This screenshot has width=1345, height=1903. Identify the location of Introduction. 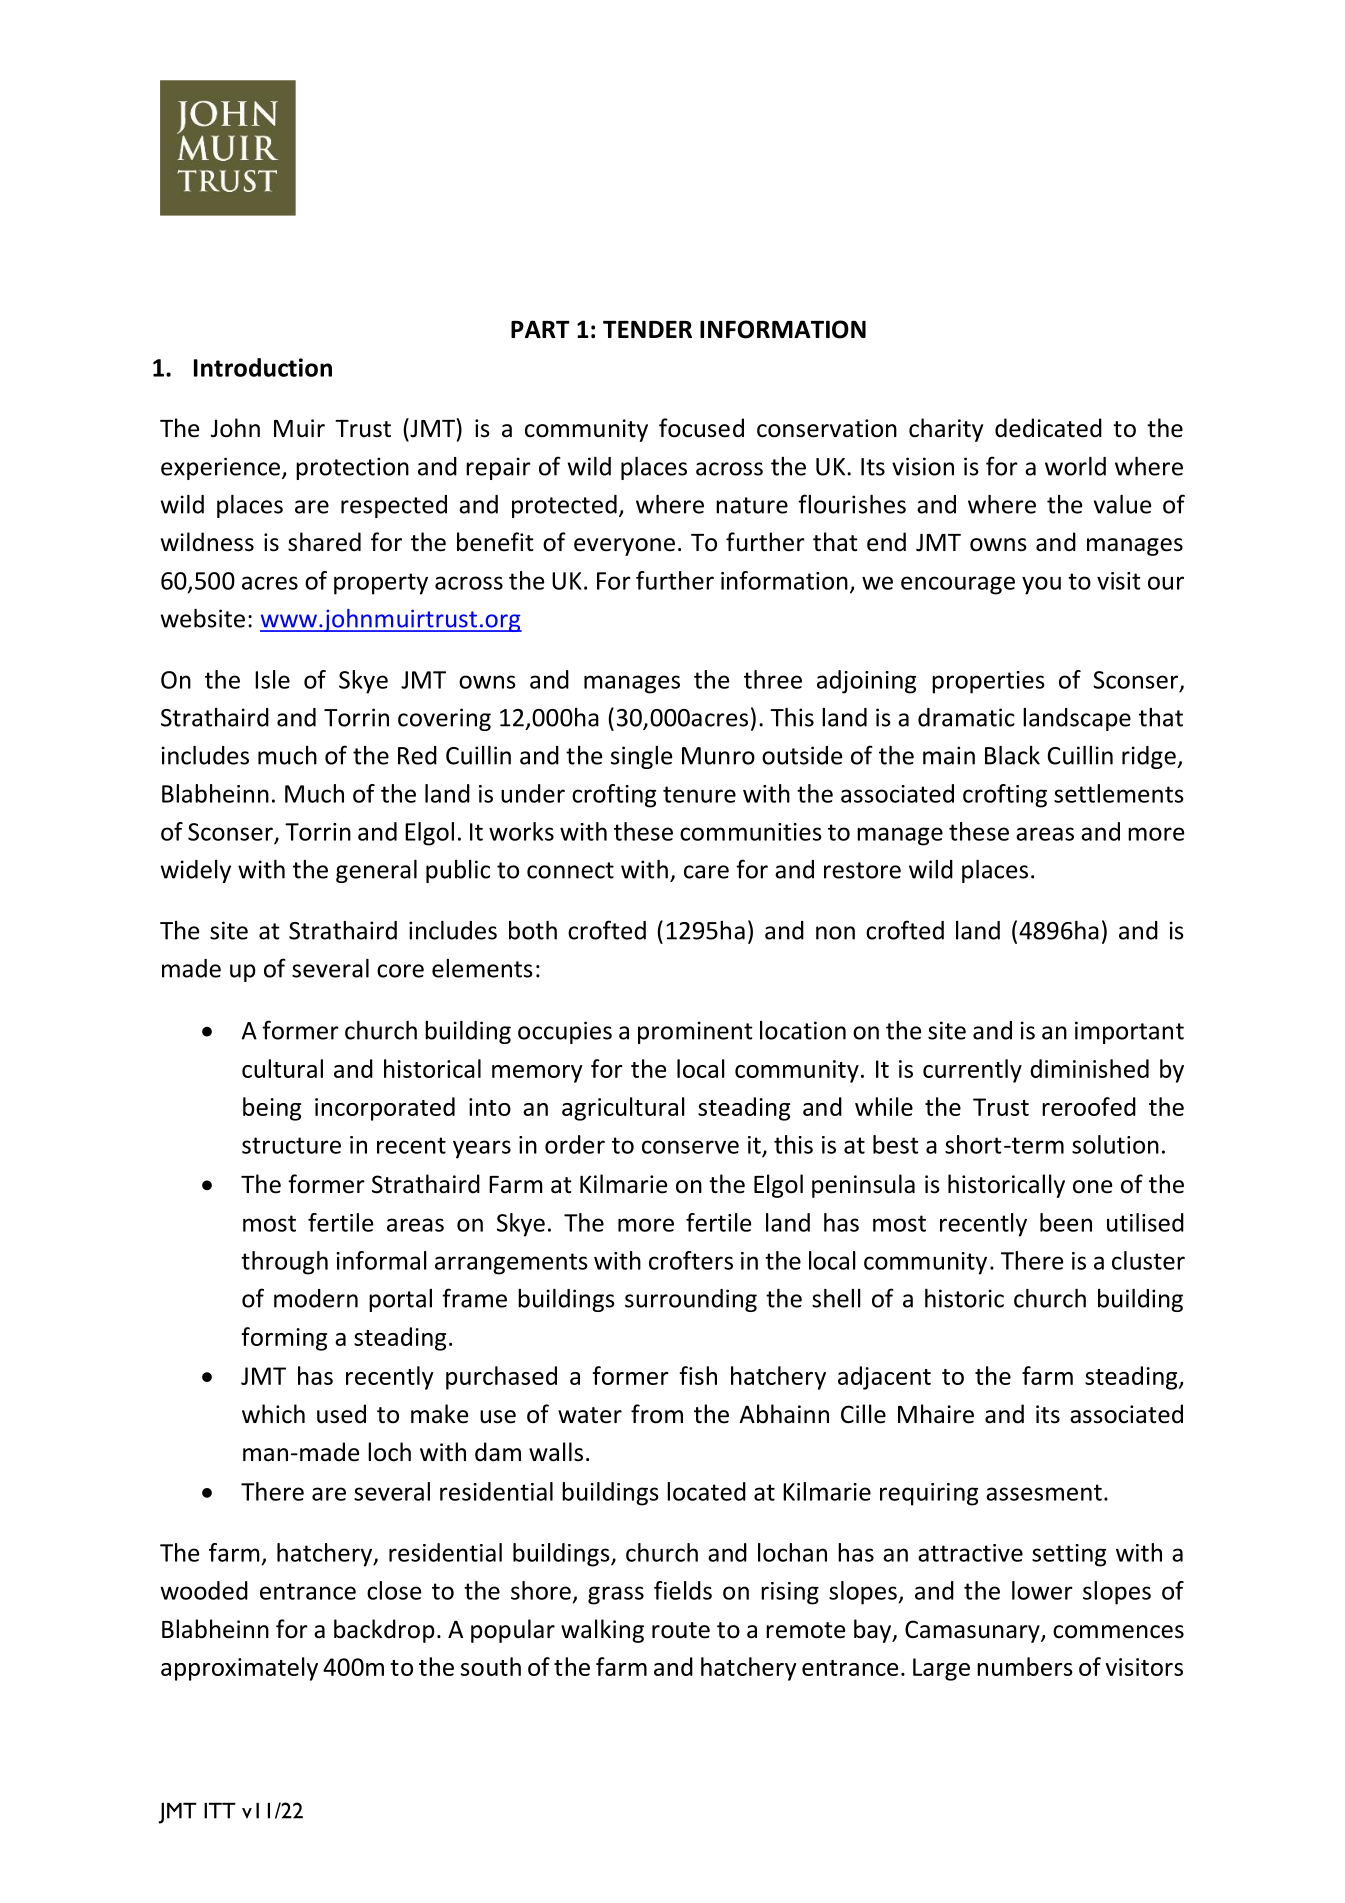
(263, 367).
